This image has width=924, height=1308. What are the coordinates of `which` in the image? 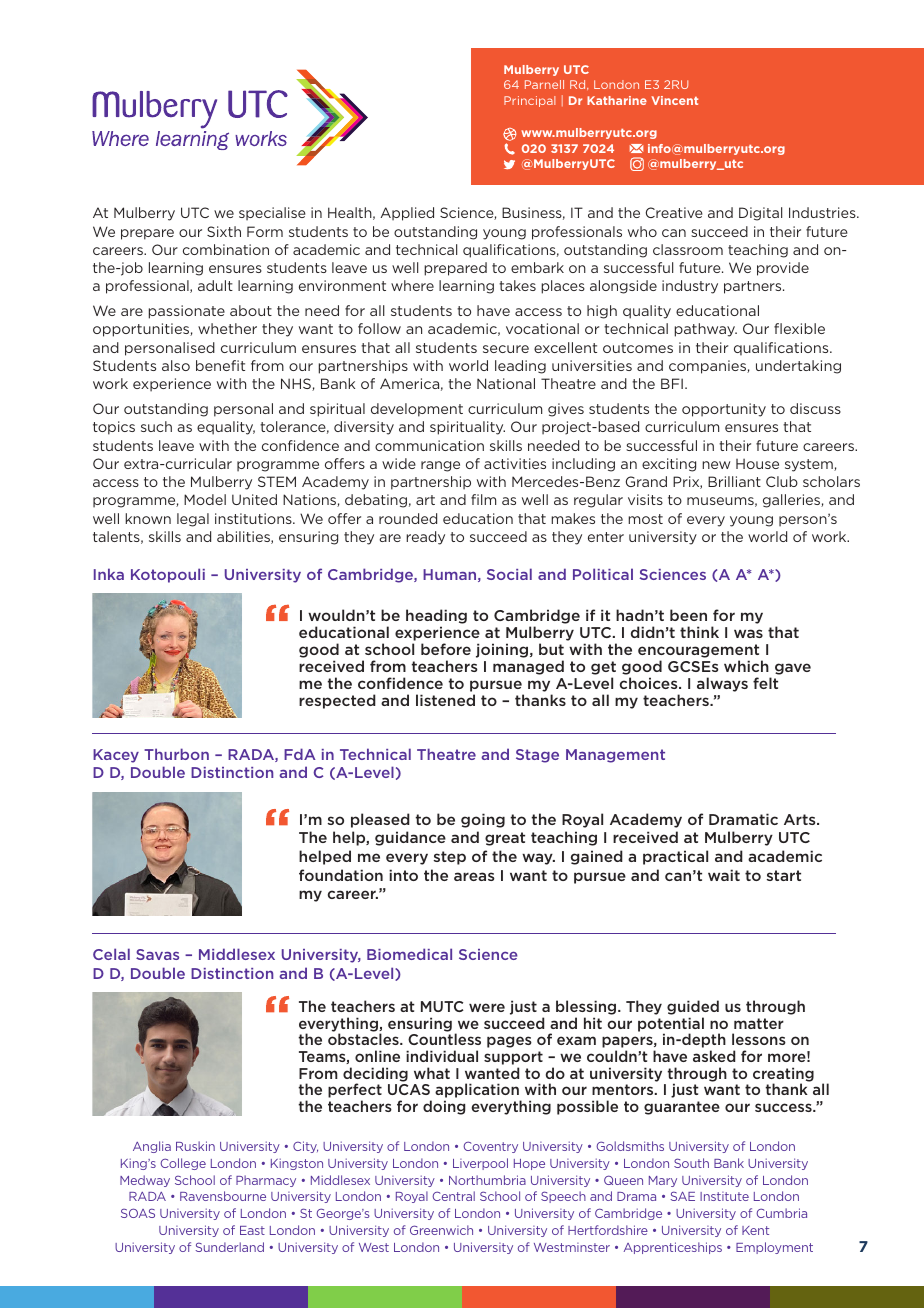 It's located at (746, 666).
